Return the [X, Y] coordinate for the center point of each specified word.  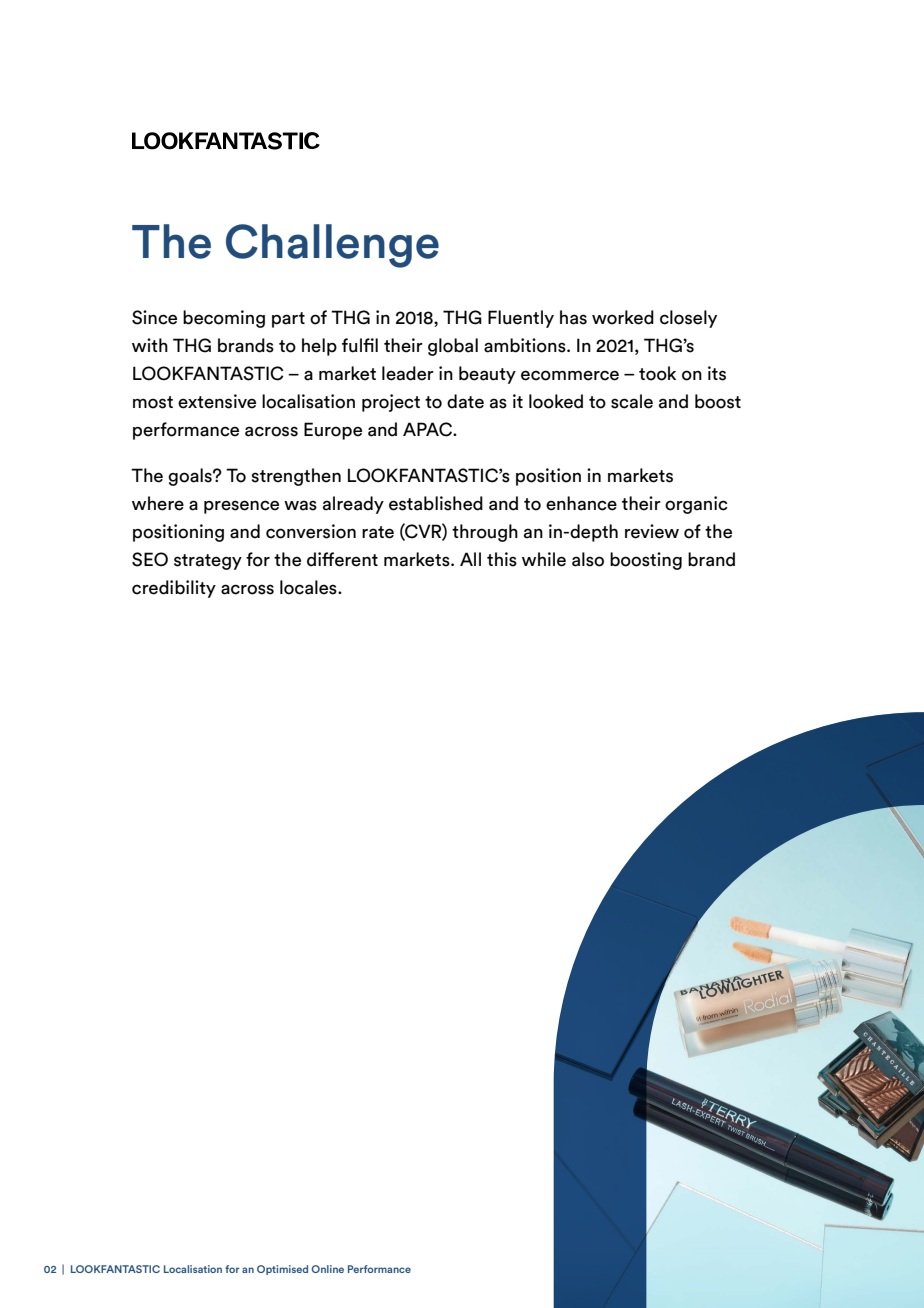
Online [327, 1269]
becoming [224, 319]
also [588, 559]
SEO [150, 559]
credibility [174, 589]
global [453, 347]
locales [309, 587]
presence [241, 507]
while [544, 559]
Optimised [282, 1270]
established [436, 503]
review [652, 531]
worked [623, 317]
